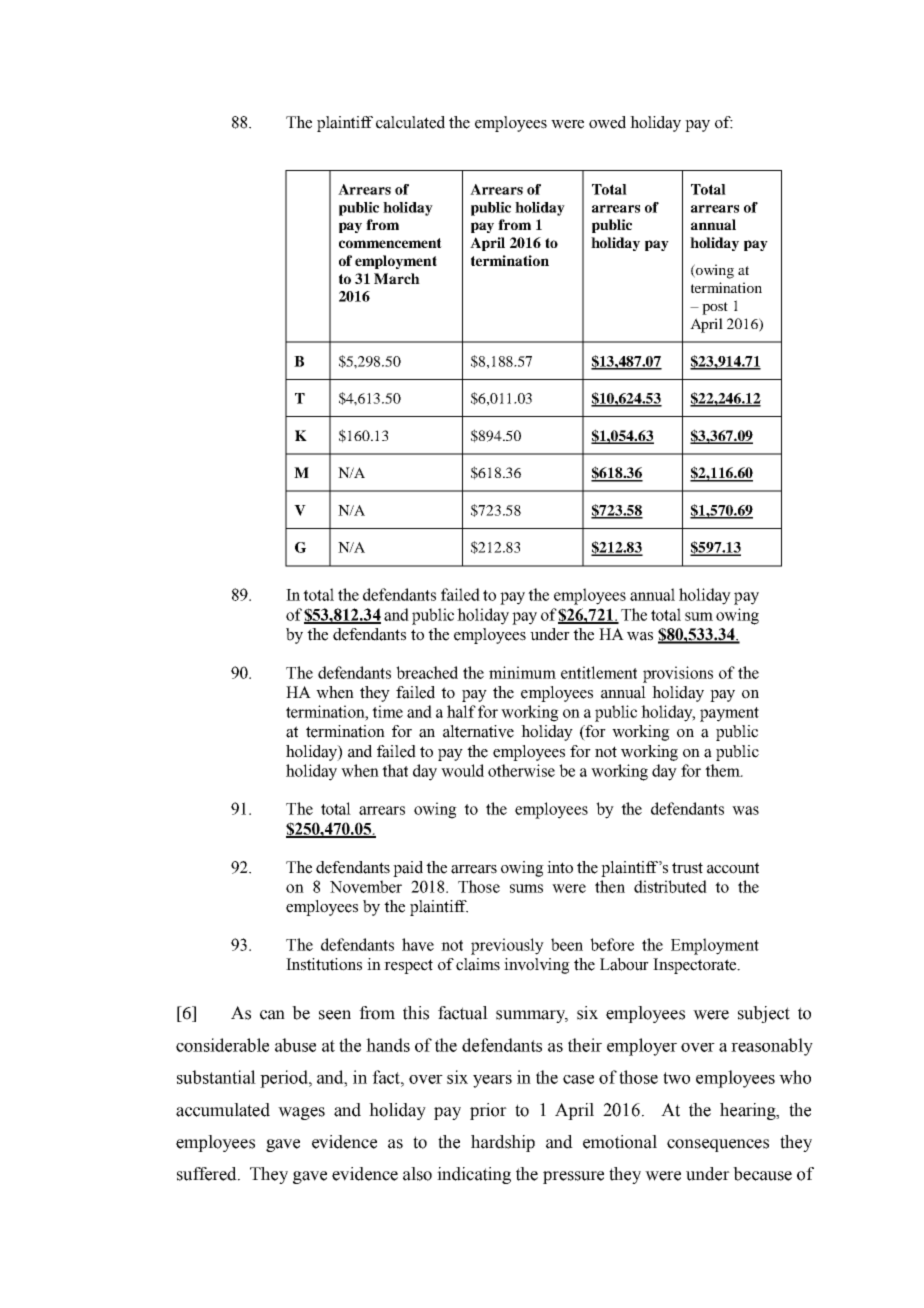 Image resolution: width=924 pixels, height=1308 pixels. I want to click on wages, so click(301, 1113).
